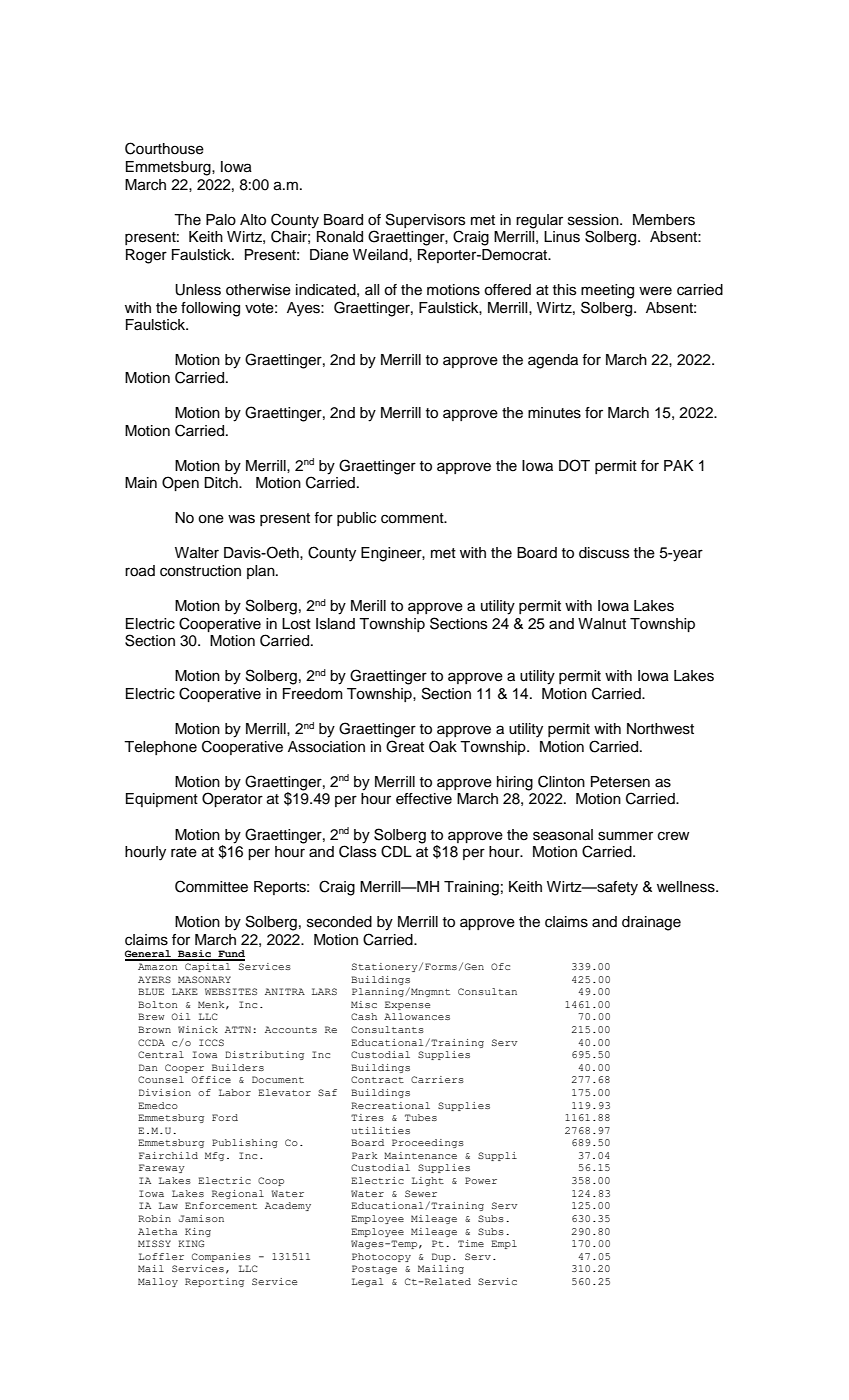  I want to click on drainage, so click(651, 923).
